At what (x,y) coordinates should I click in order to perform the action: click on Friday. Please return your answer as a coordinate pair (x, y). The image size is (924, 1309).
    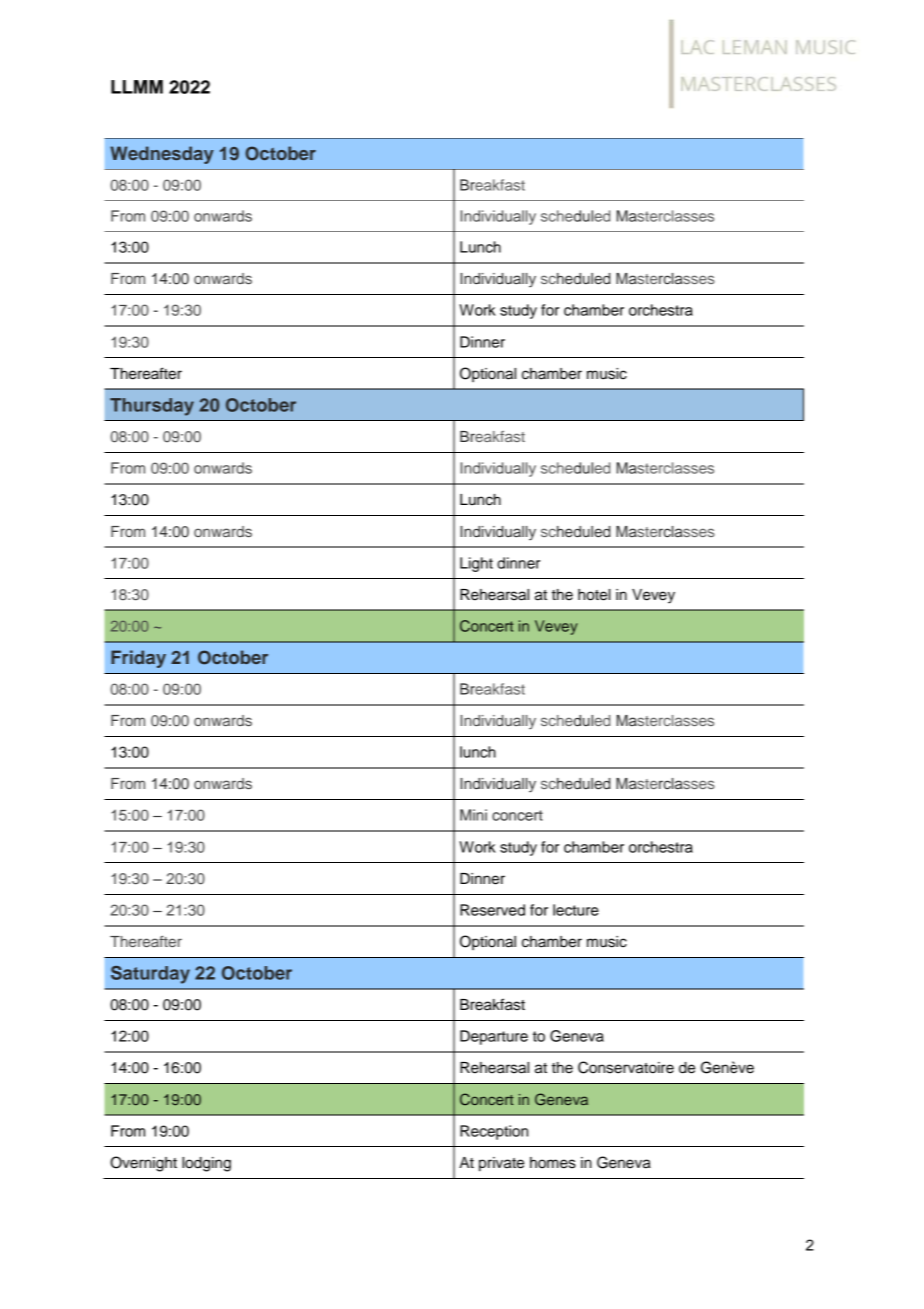
    Looking at the image, I should click on (138, 659).
